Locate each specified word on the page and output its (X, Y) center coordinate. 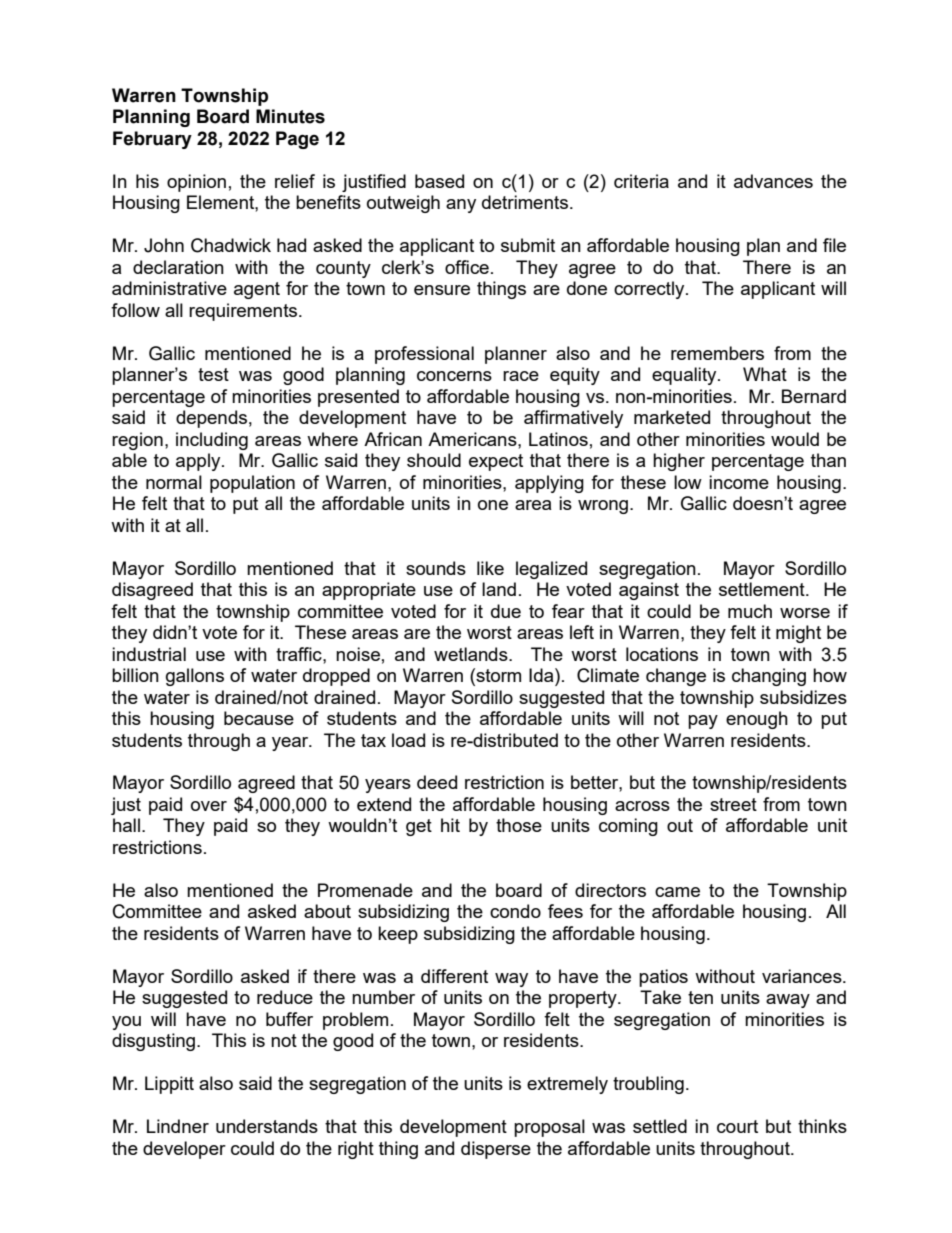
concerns (454, 376)
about (327, 911)
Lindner (178, 1126)
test (213, 374)
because (259, 718)
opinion (196, 183)
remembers (717, 353)
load (408, 740)
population (252, 484)
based (439, 181)
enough (757, 720)
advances (773, 181)
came (677, 892)
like (490, 568)
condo (515, 911)
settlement (763, 589)
